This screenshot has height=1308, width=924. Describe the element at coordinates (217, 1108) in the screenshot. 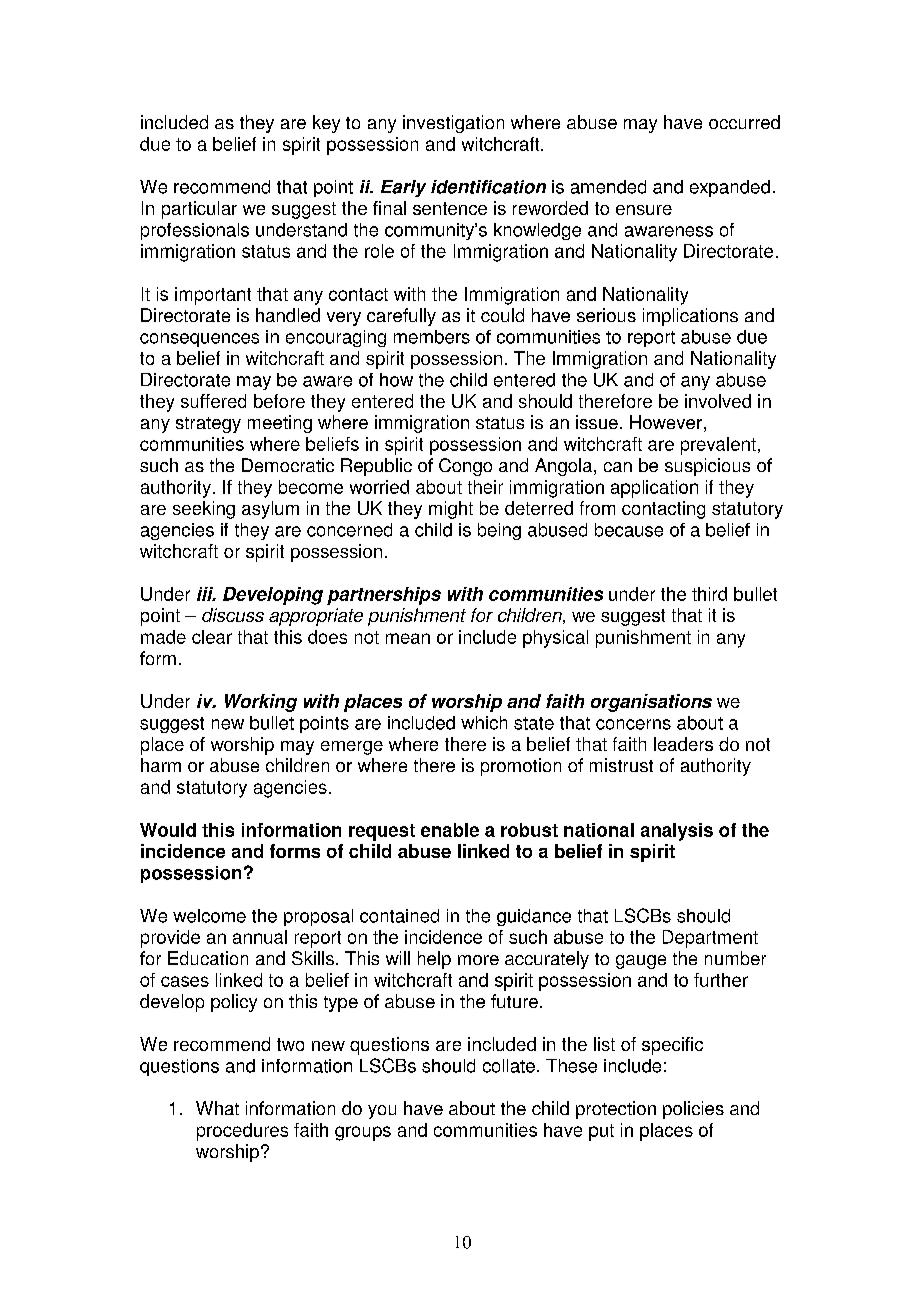

I see `What` at that location.
